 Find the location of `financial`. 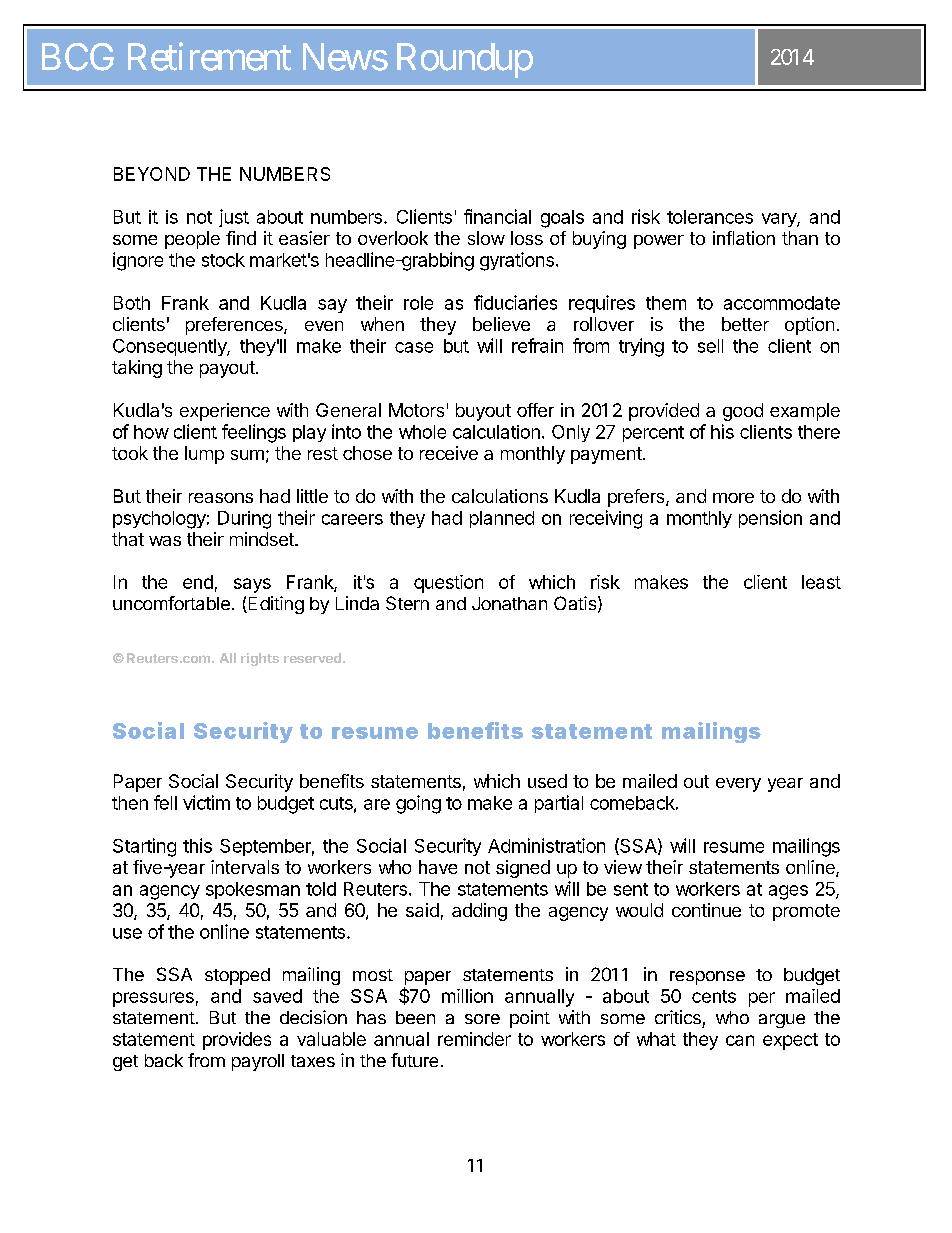

financial is located at coordinates (497, 216).
